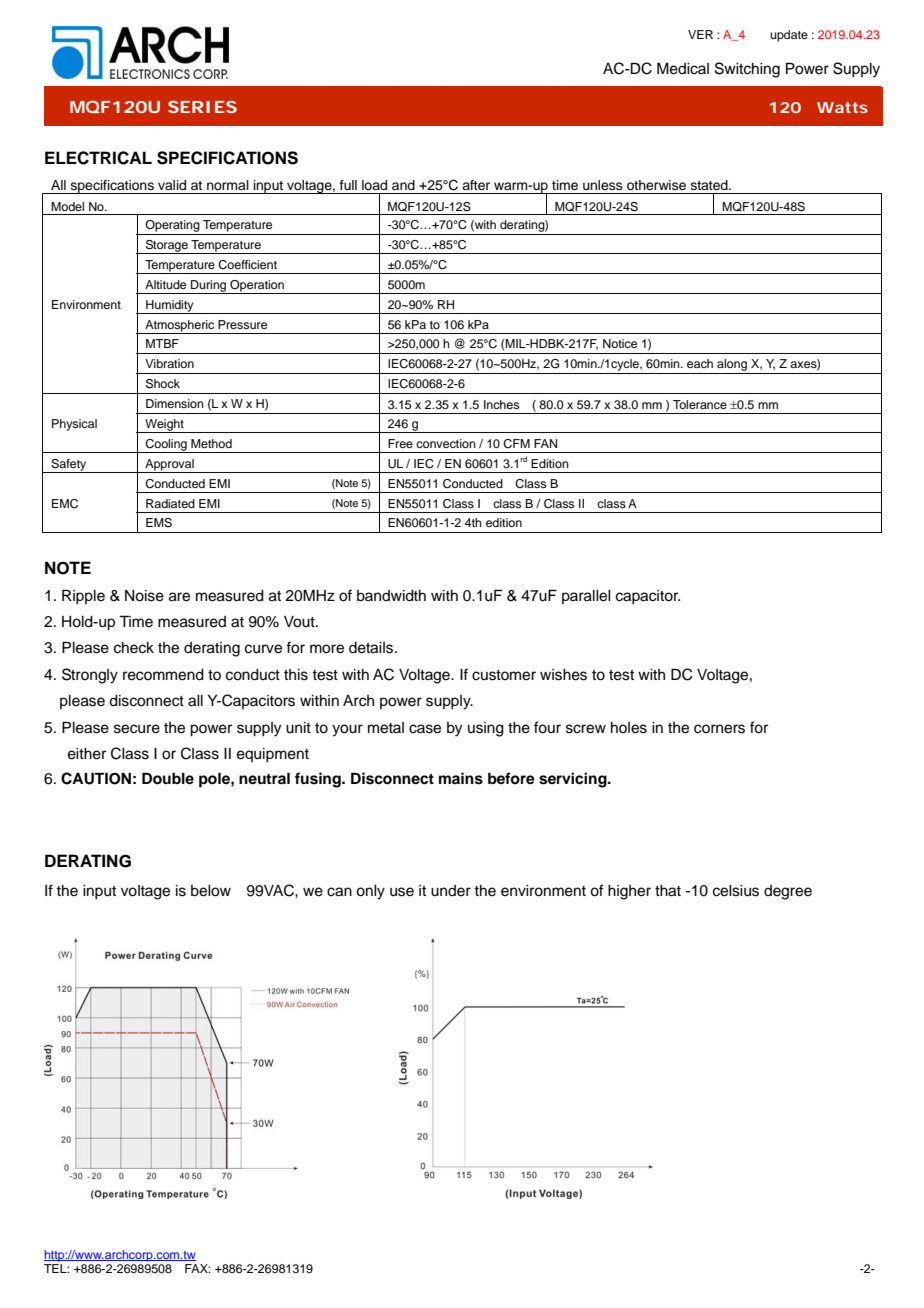 The image size is (924, 1308). Describe the element at coordinates (476, 185) in the screenshot. I see `after` at that location.
